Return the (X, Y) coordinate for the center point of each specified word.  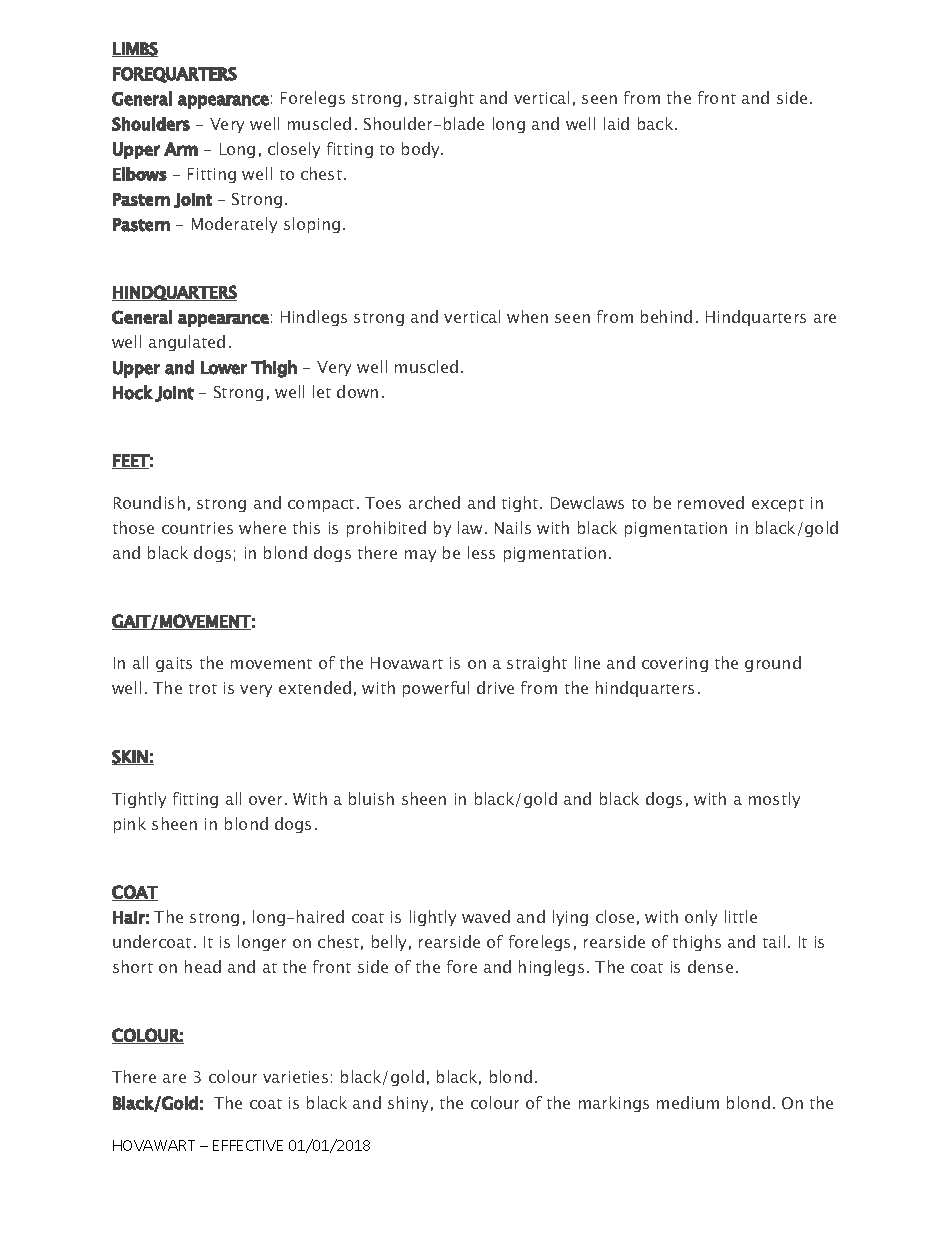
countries (197, 528)
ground (773, 664)
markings (614, 1104)
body (422, 150)
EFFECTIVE (248, 1145)
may (420, 556)
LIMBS (135, 49)
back (657, 123)
